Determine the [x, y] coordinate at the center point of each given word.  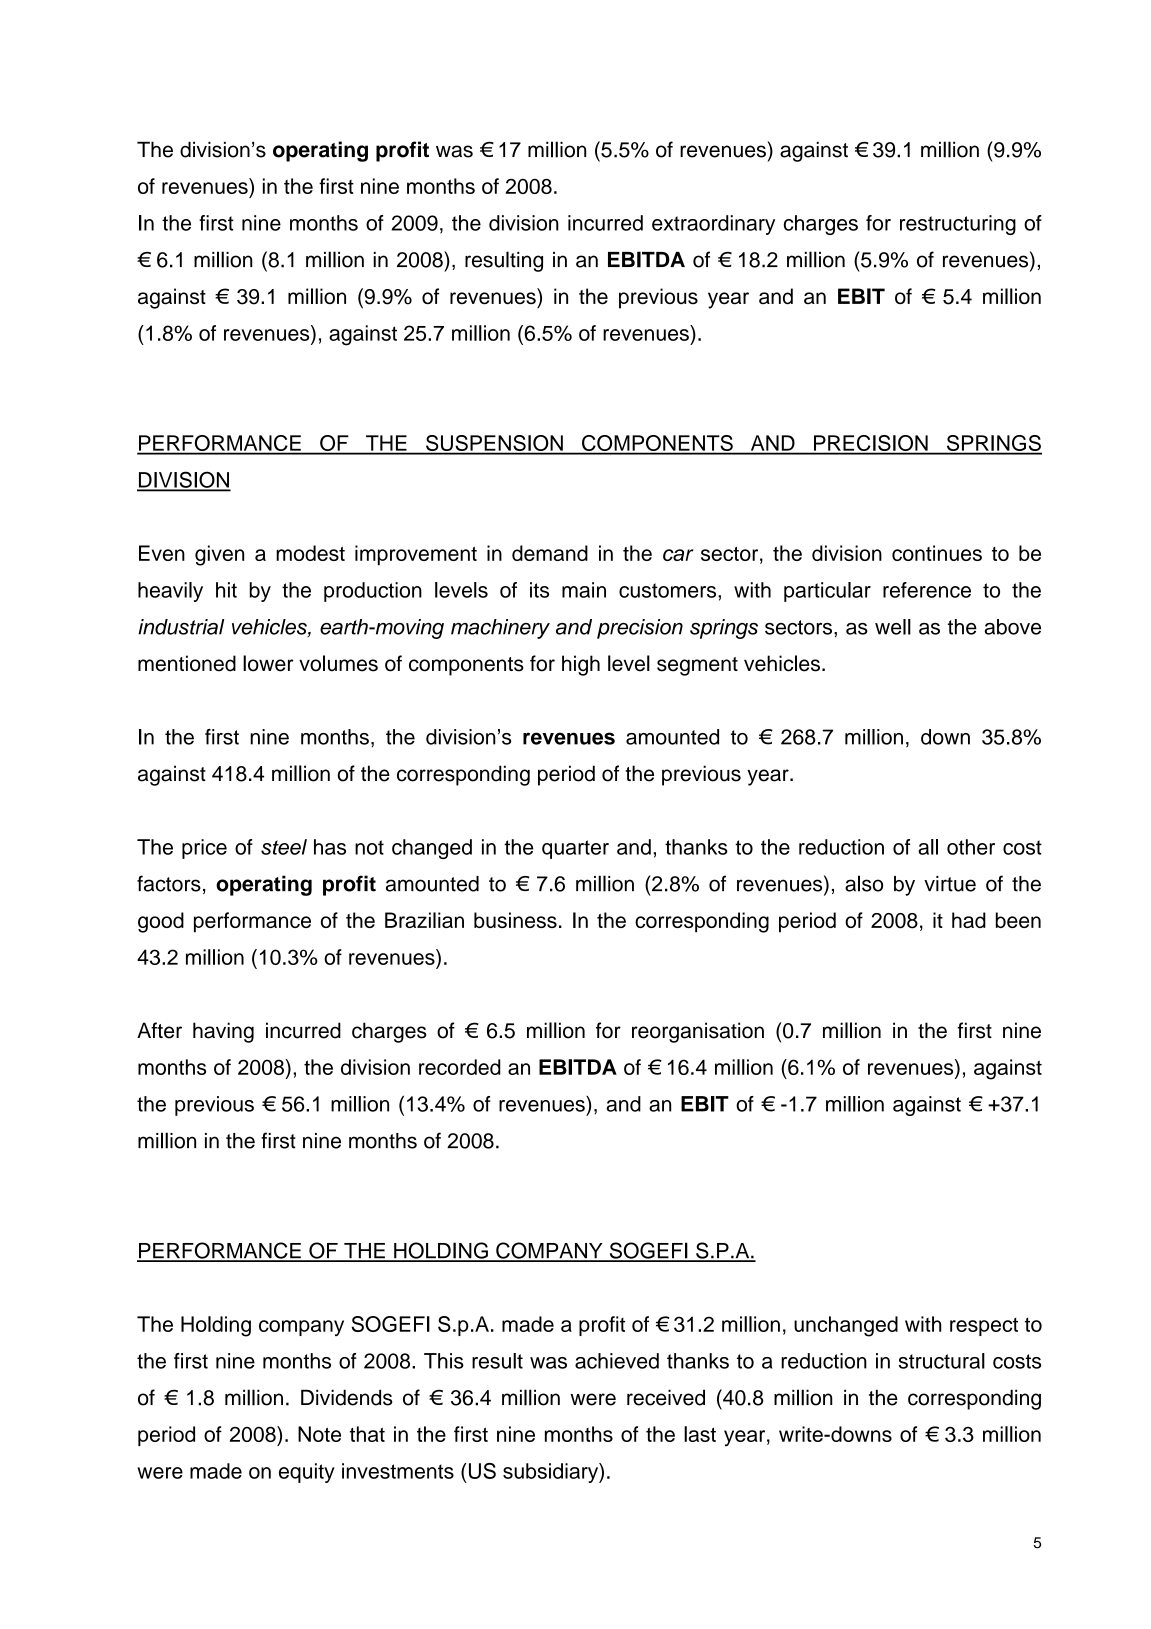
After [159, 1030]
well [893, 627]
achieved [617, 1361]
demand [550, 553]
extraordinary [713, 225]
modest [310, 553]
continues [937, 553]
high [581, 665]
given [219, 555]
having [223, 1032]
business [515, 920]
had [969, 920]
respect [984, 1327]
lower [268, 663]
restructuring [958, 225]
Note [319, 1434]
